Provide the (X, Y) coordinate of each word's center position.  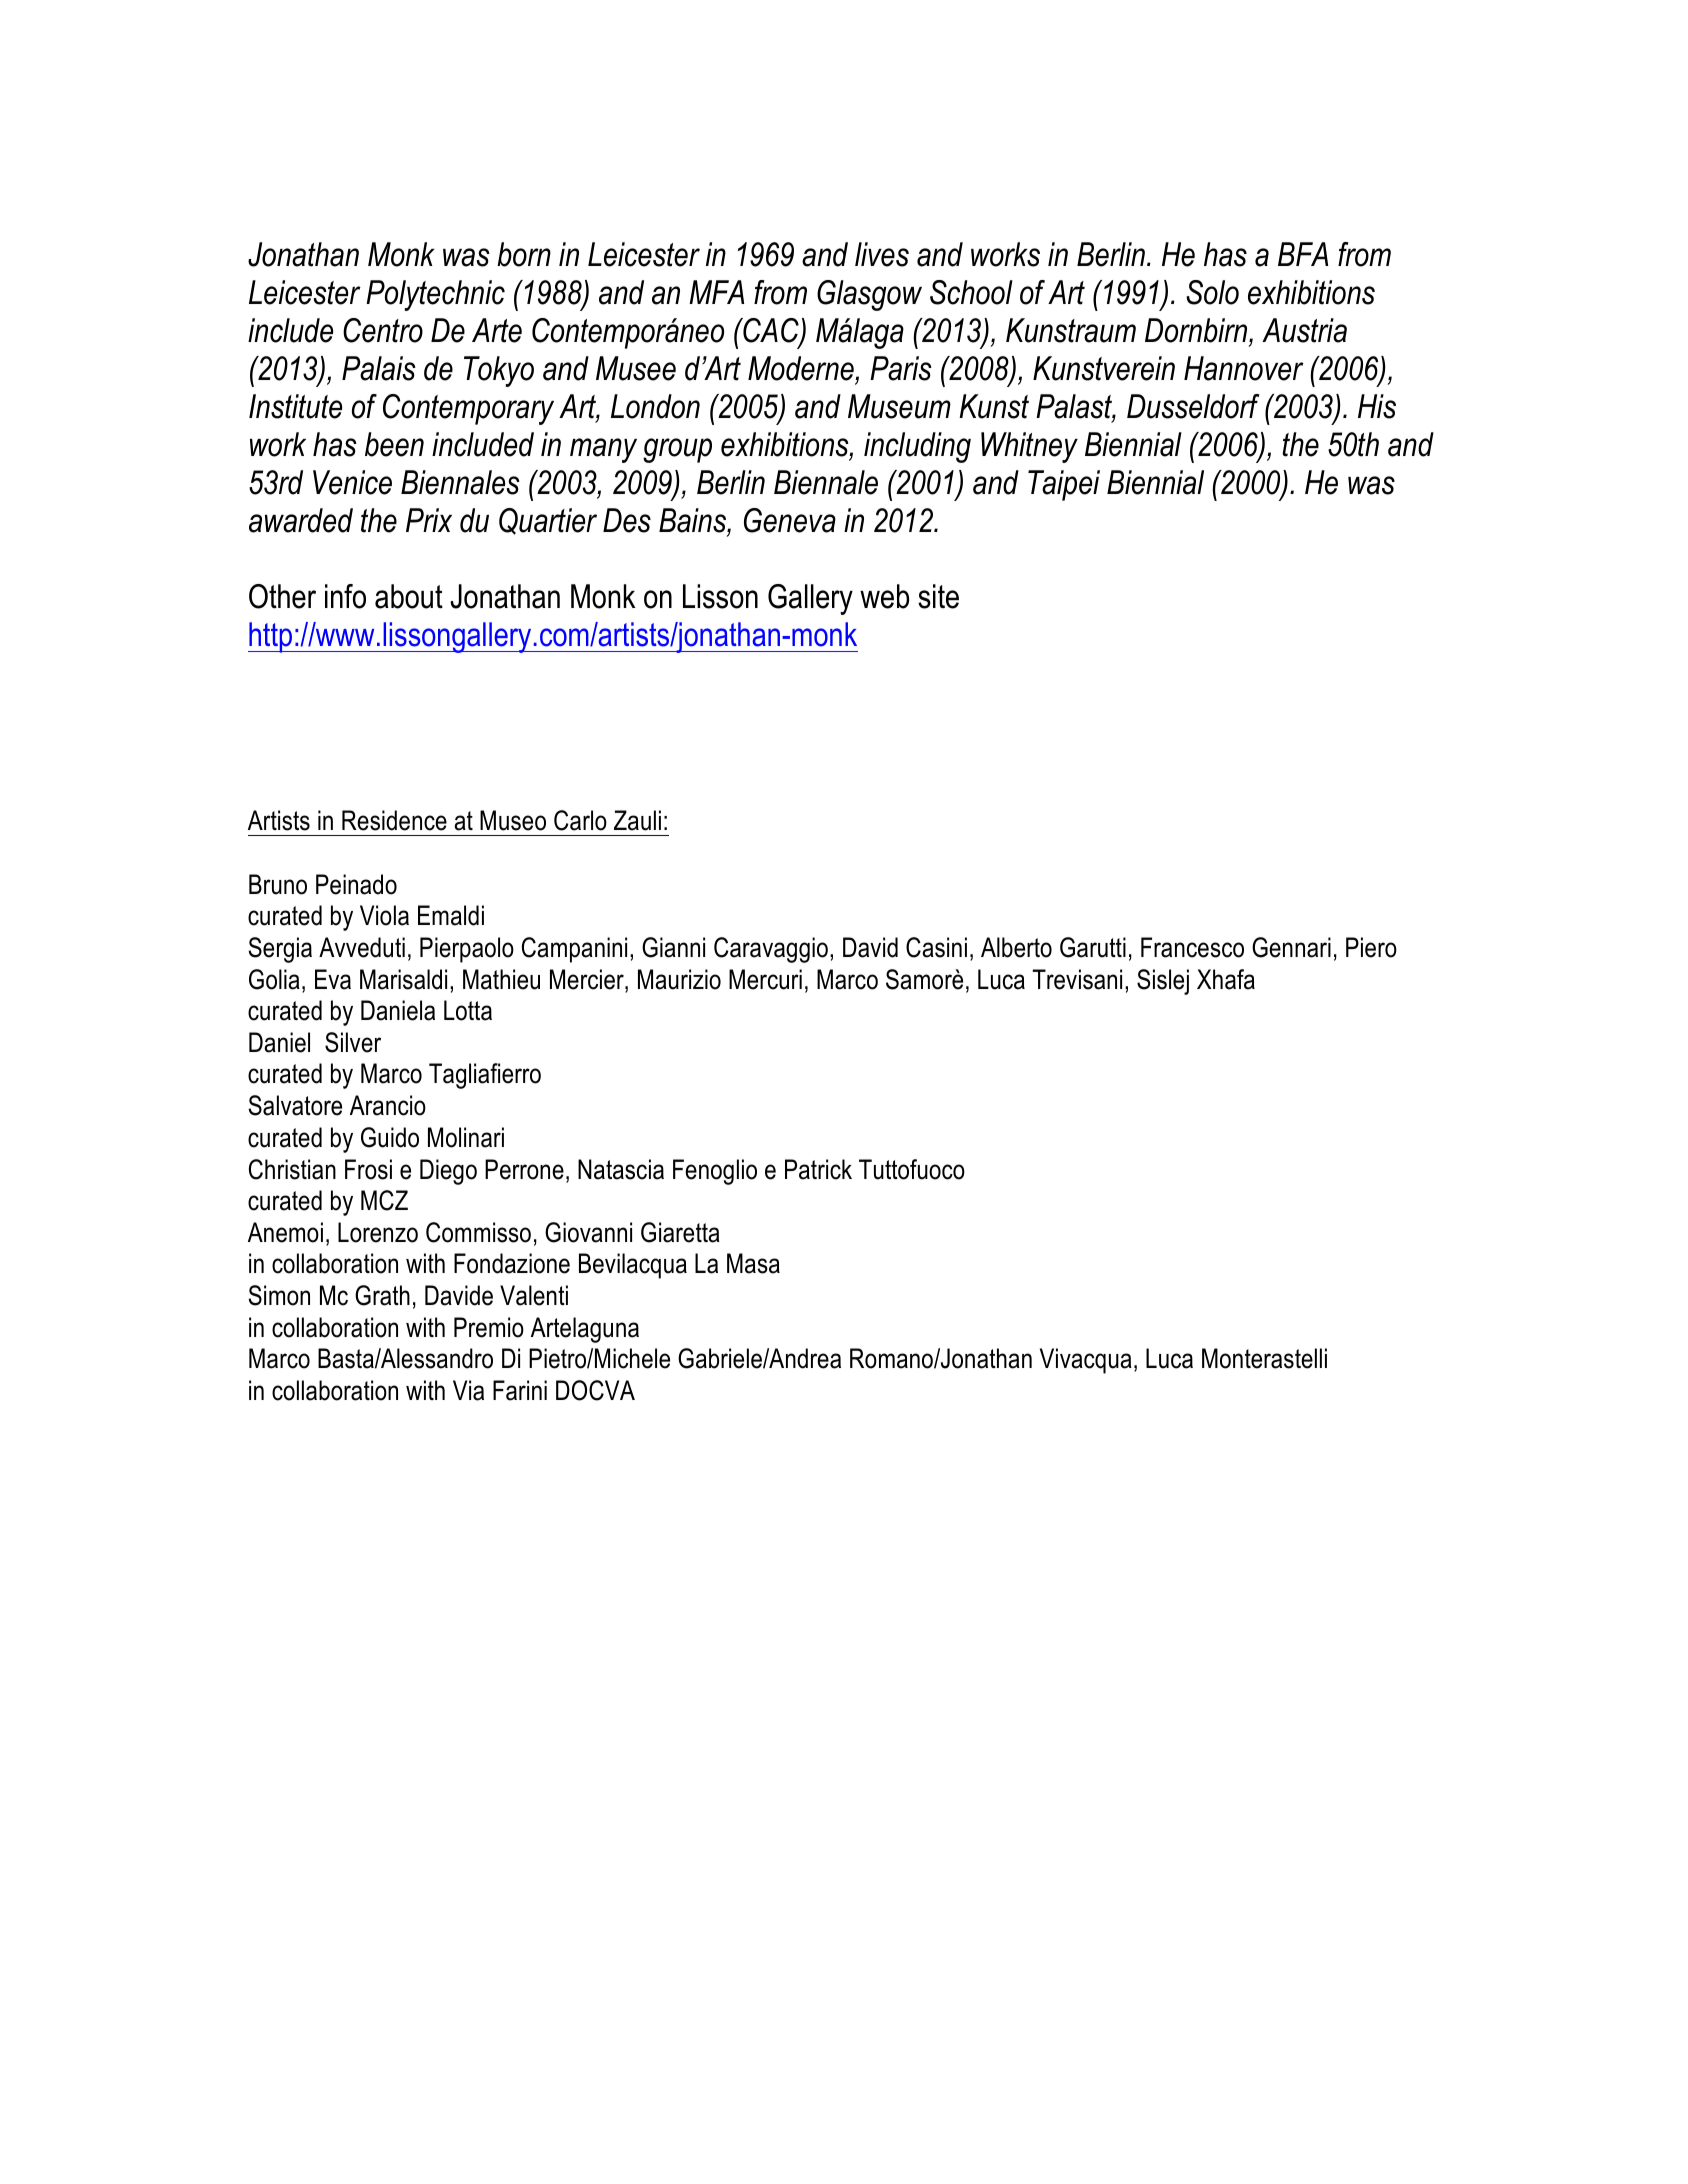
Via (468, 1390)
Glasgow (869, 295)
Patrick (818, 1169)
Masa (753, 1263)
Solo (1212, 292)
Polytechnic (435, 295)
